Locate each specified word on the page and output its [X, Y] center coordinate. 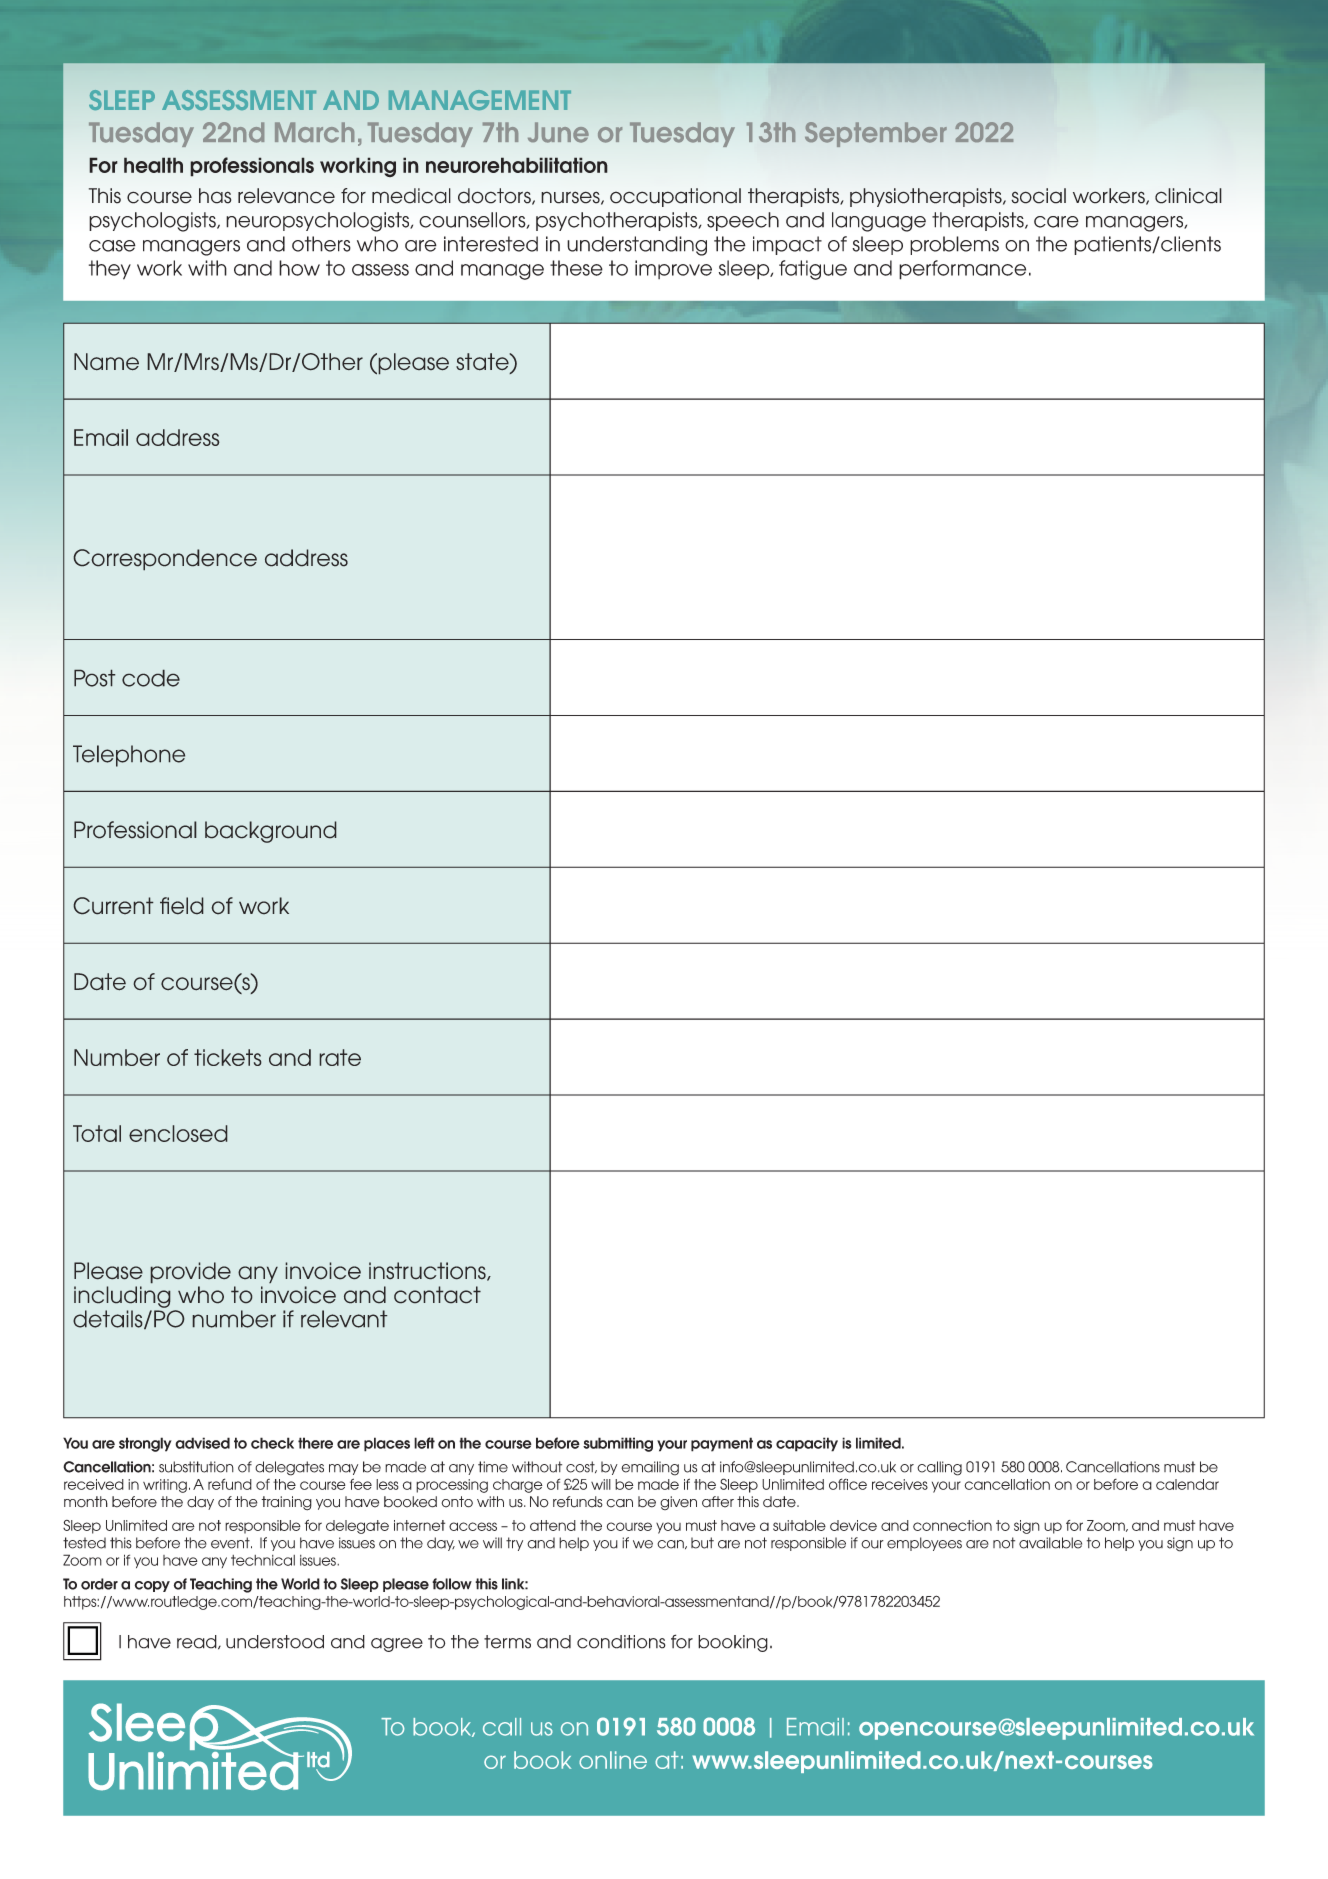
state [483, 363]
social [1038, 196]
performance [962, 270]
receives [900, 1484]
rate [340, 1057]
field [182, 906]
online [613, 1760]
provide [190, 1273]
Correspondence [165, 560]
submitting [618, 1444]
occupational [675, 197]
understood [275, 1642]
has [215, 196]
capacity [807, 1444]
